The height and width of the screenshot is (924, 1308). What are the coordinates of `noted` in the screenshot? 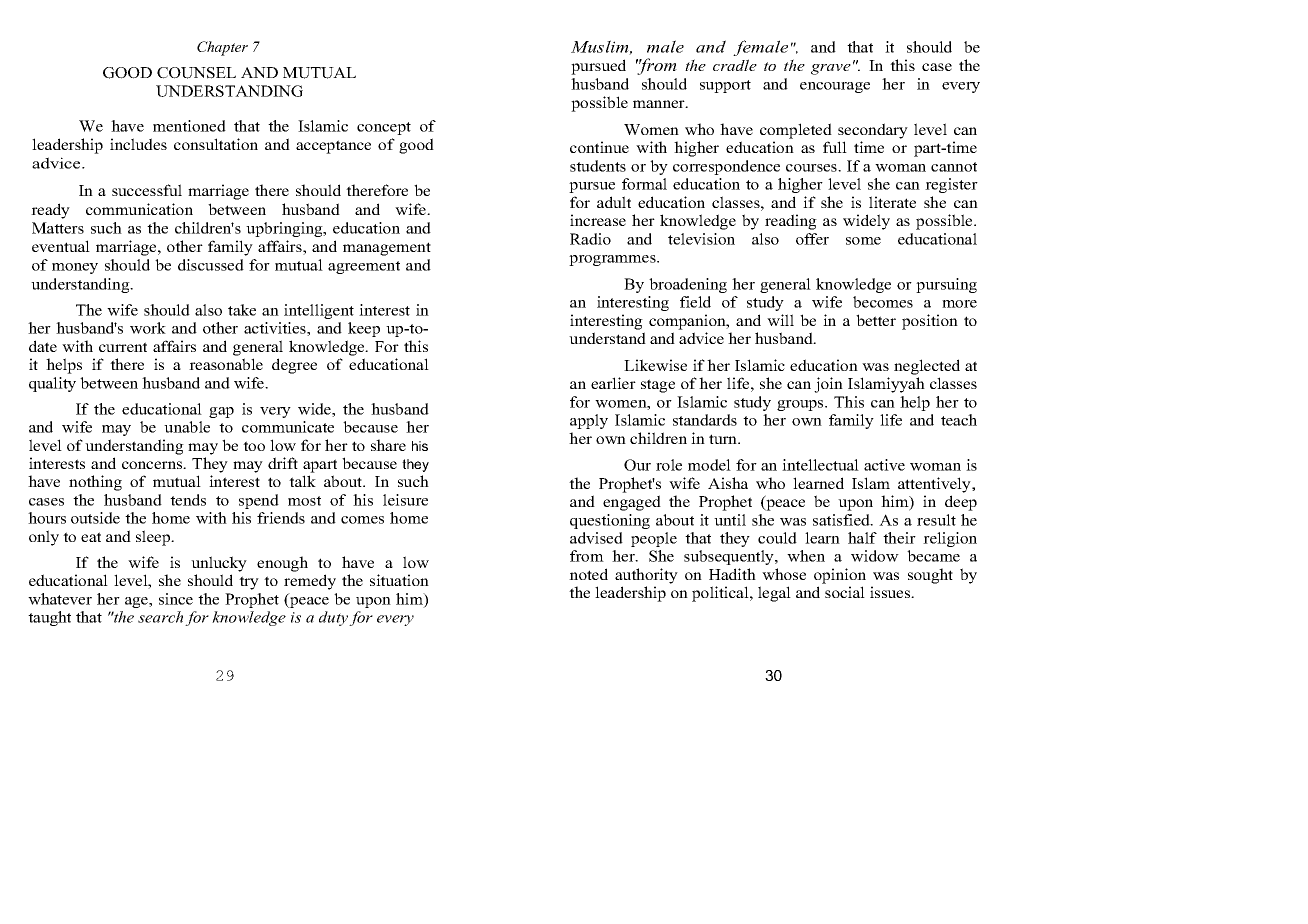 It's located at (588, 574).
